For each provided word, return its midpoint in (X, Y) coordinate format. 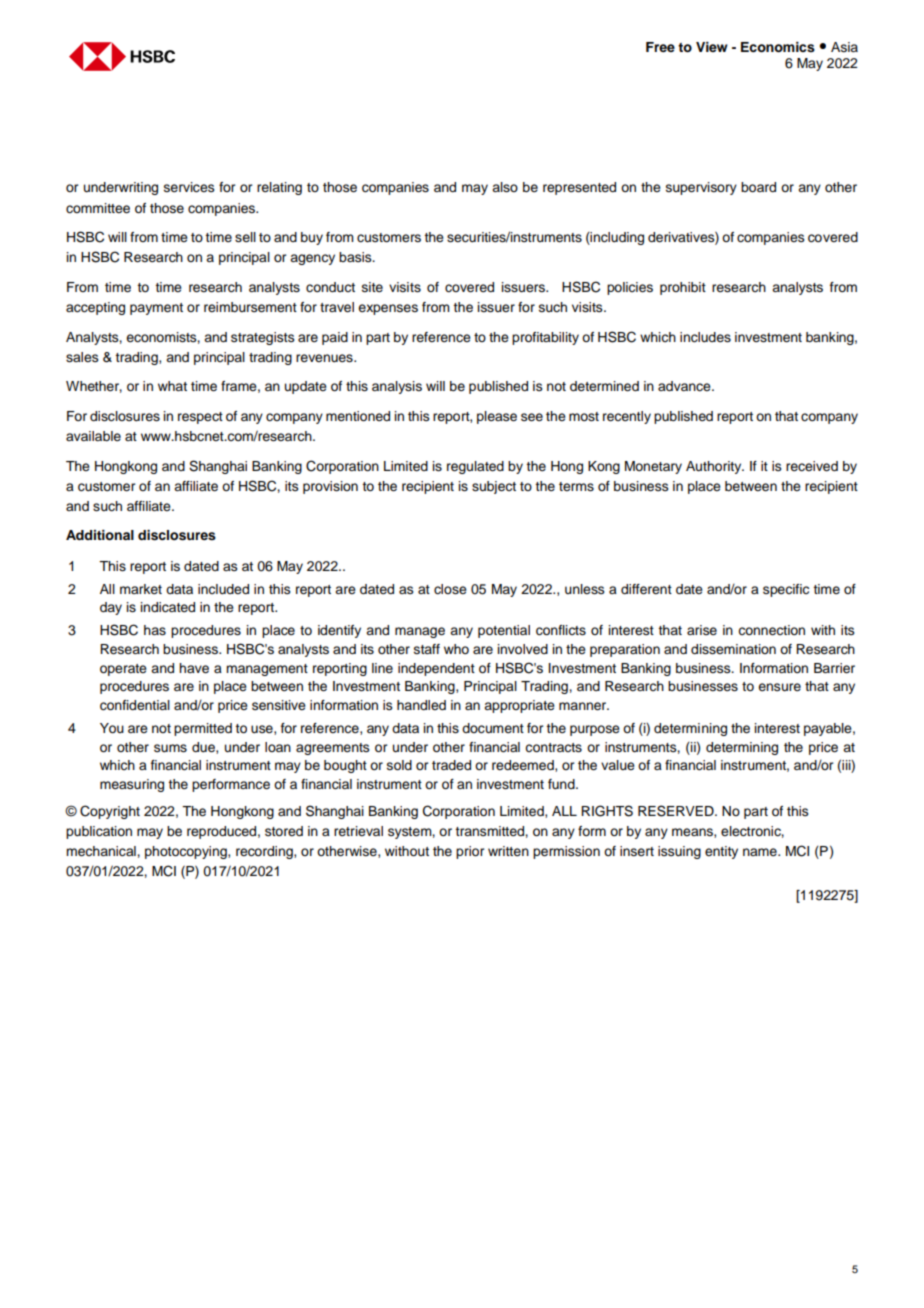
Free (660, 47)
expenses (388, 309)
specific (786, 590)
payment (156, 309)
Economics (778, 47)
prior (470, 852)
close (450, 589)
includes (705, 337)
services (189, 187)
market (141, 589)
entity (721, 852)
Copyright (110, 812)
